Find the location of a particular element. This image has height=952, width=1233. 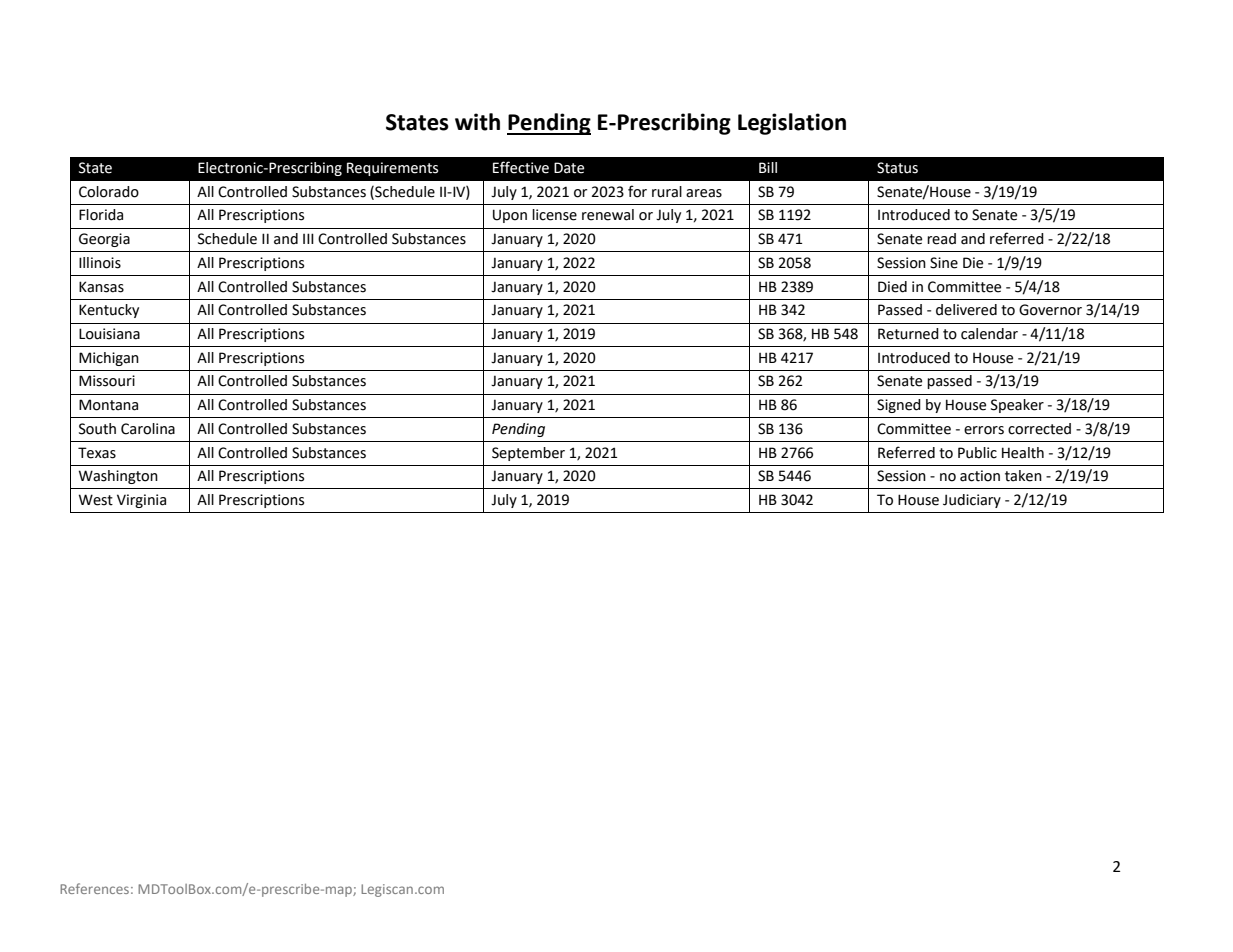

Requirements is located at coordinates (392, 169).
